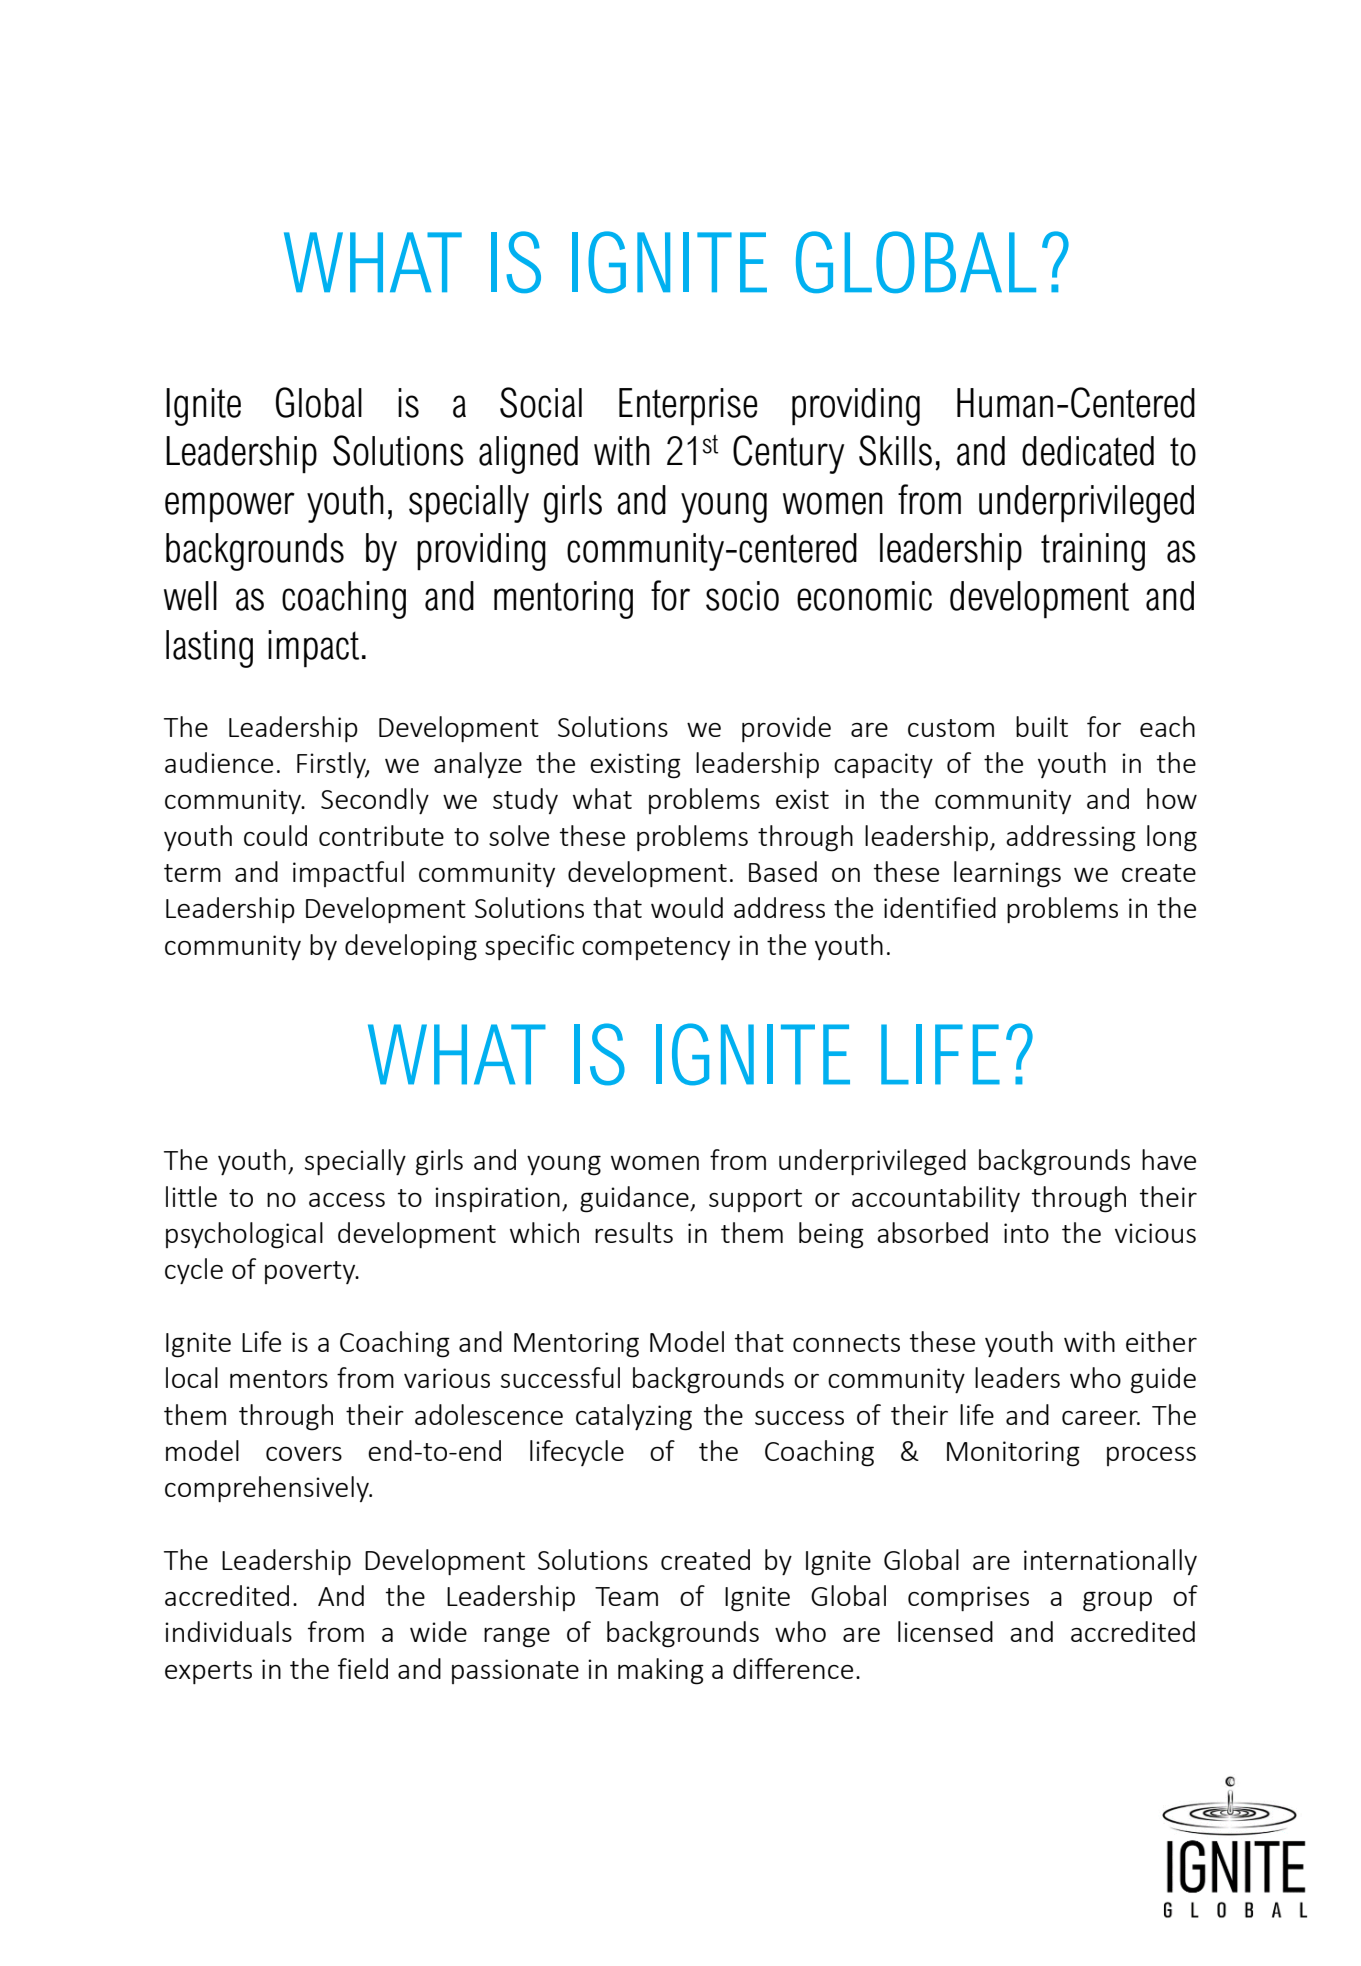  Describe the element at coordinates (1088, 451) in the document. I see `dedicated` at that location.
